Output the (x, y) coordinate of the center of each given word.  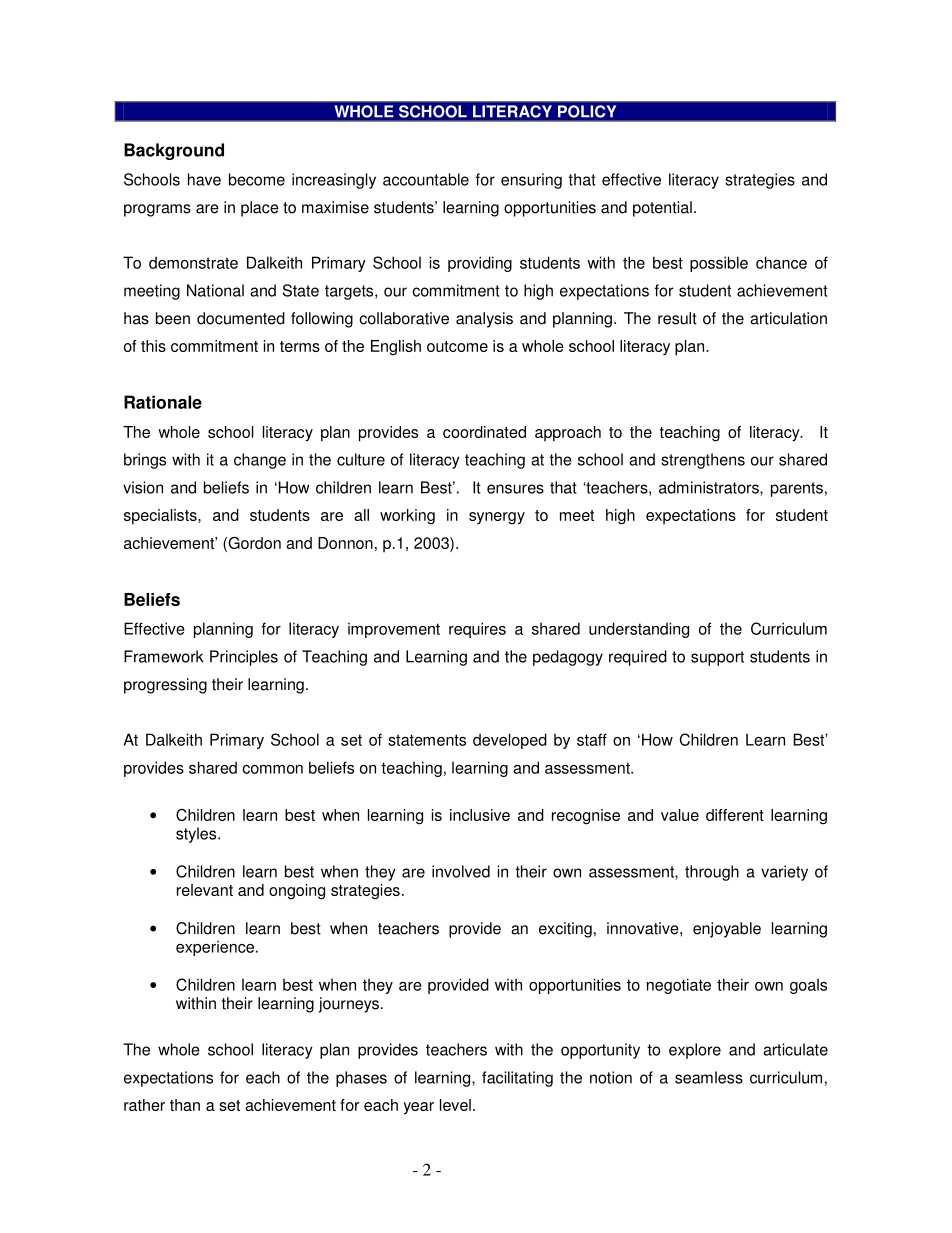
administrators (710, 488)
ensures (515, 489)
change (260, 461)
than (185, 1105)
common (272, 769)
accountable (426, 179)
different (735, 815)
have (204, 179)
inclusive (480, 815)
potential (662, 209)
